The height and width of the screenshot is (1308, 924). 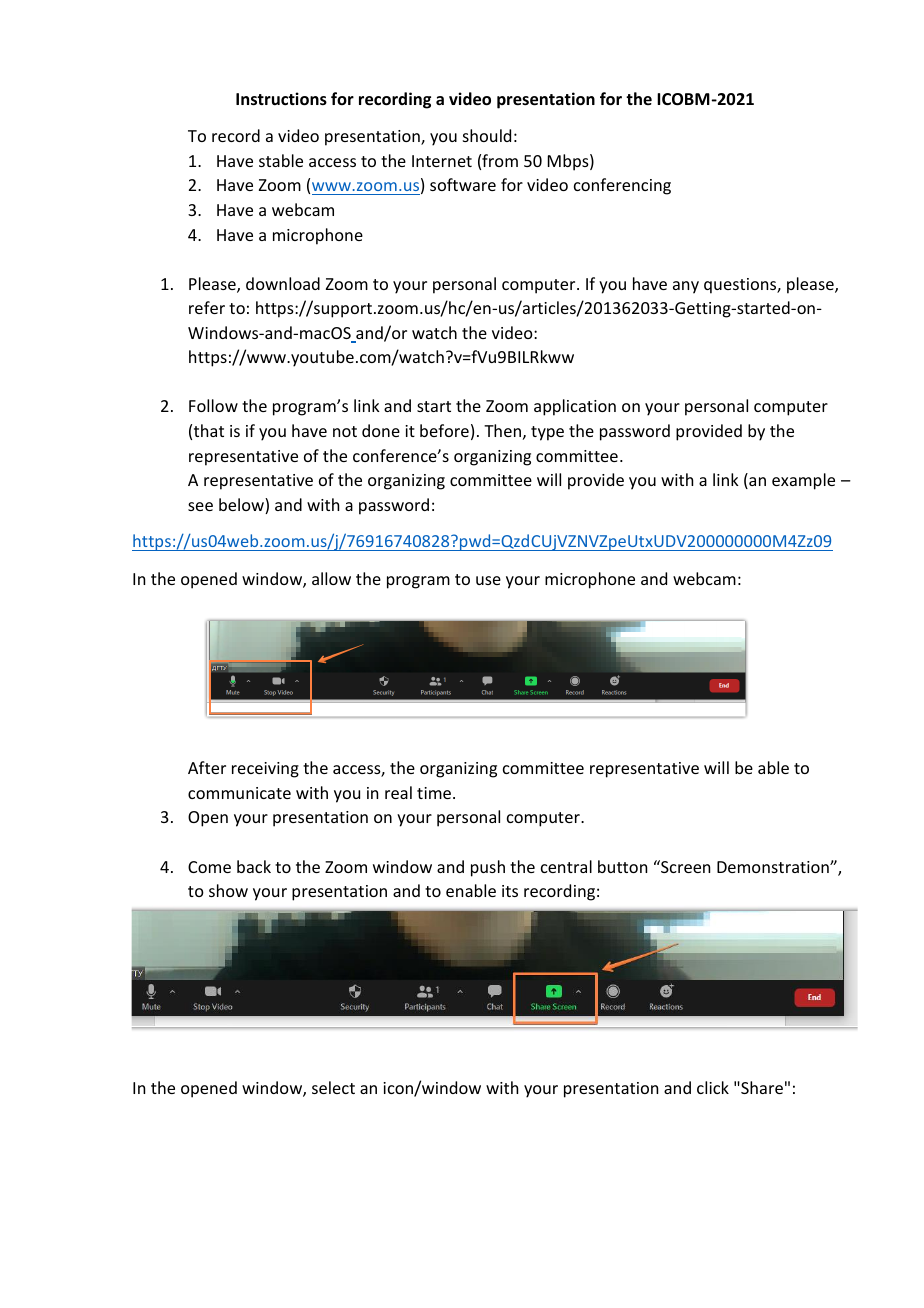 What do you see at coordinates (213, 405) in the screenshot?
I see `Follow` at bounding box center [213, 405].
